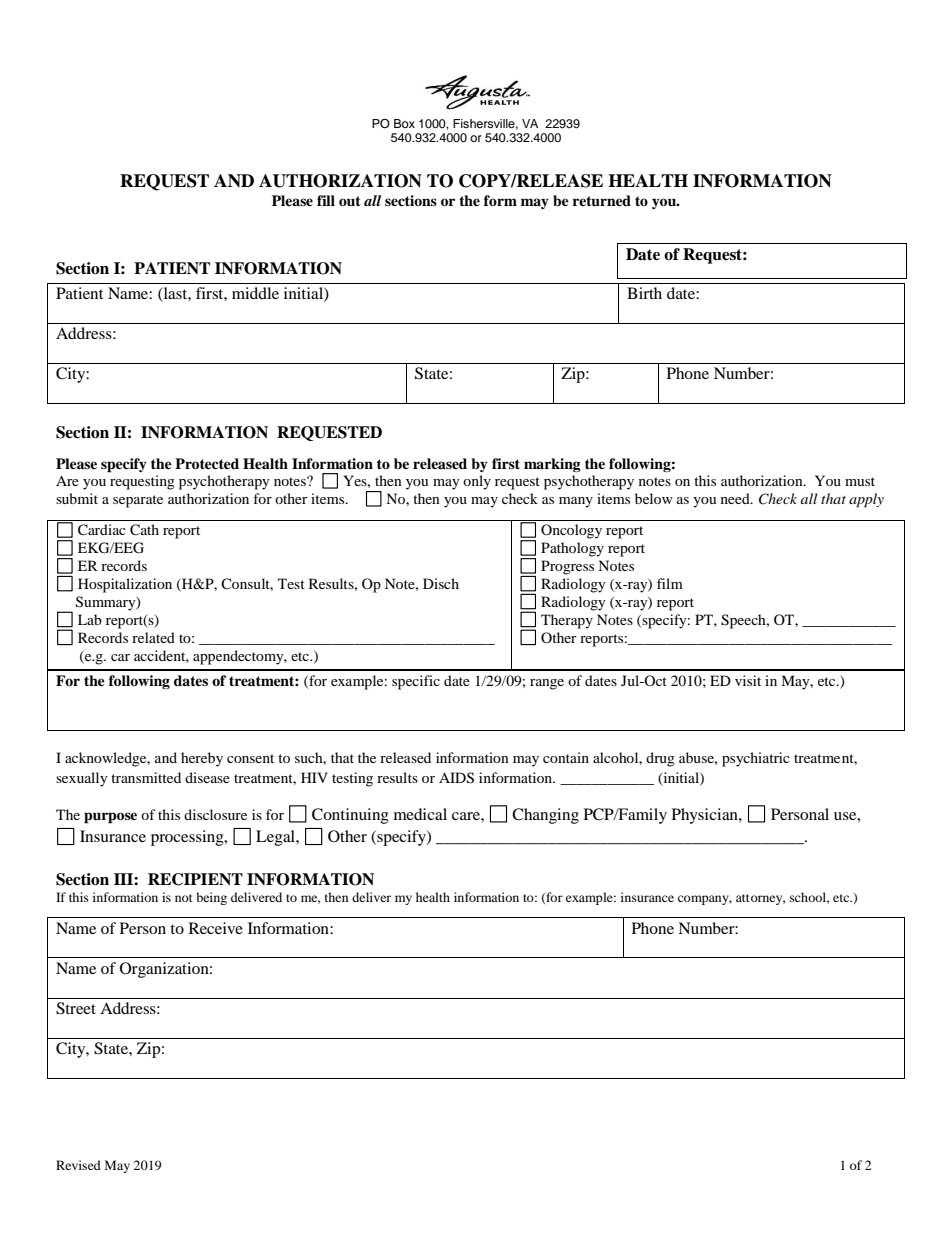  I want to click on specific, so click(416, 682).
